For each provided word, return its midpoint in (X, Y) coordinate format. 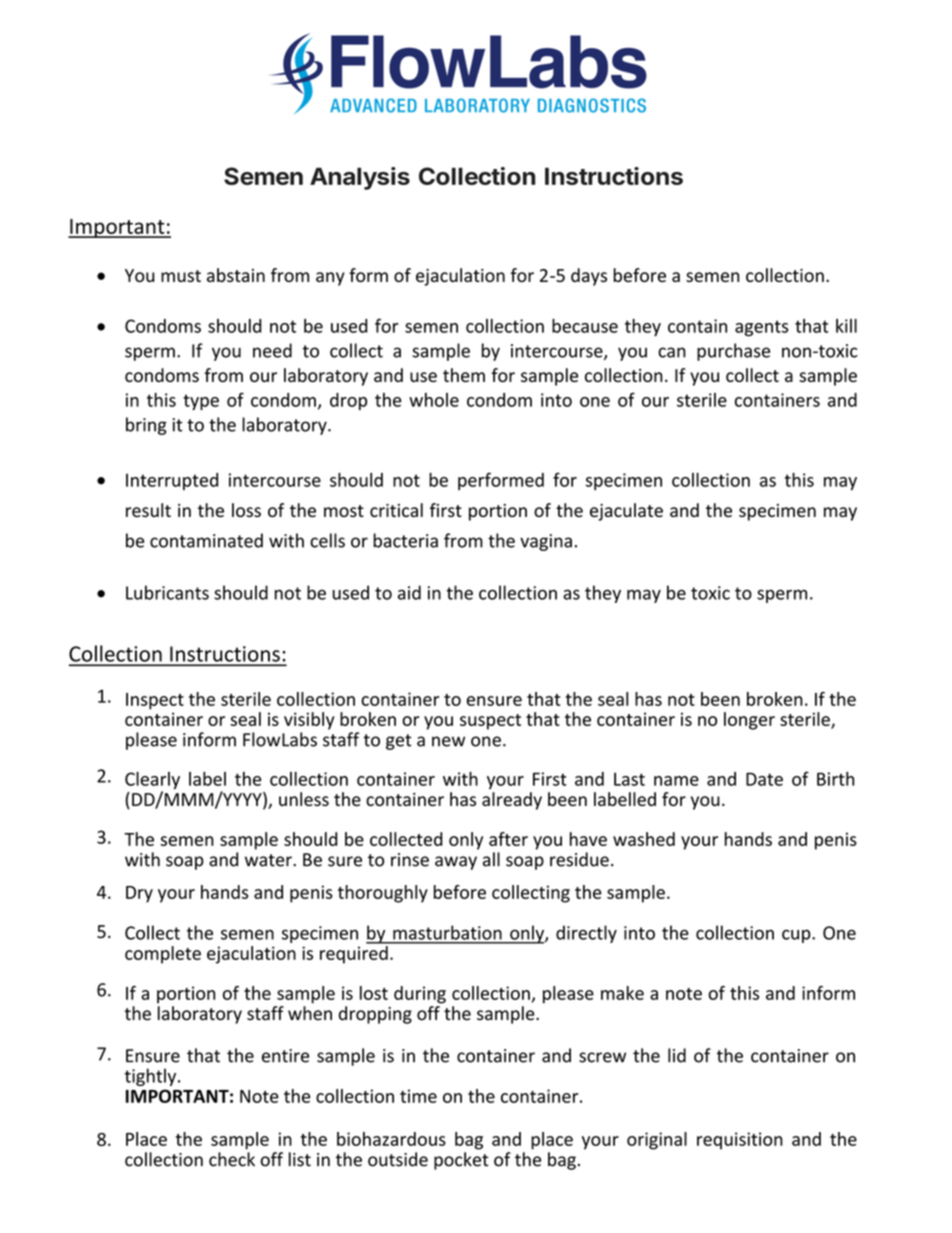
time (418, 1096)
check (232, 1159)
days (589, 277)
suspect (490, 722)
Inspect (155, 701)
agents (761, 328)
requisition (740, 1141)
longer (749, 721)
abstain (236, 275)
